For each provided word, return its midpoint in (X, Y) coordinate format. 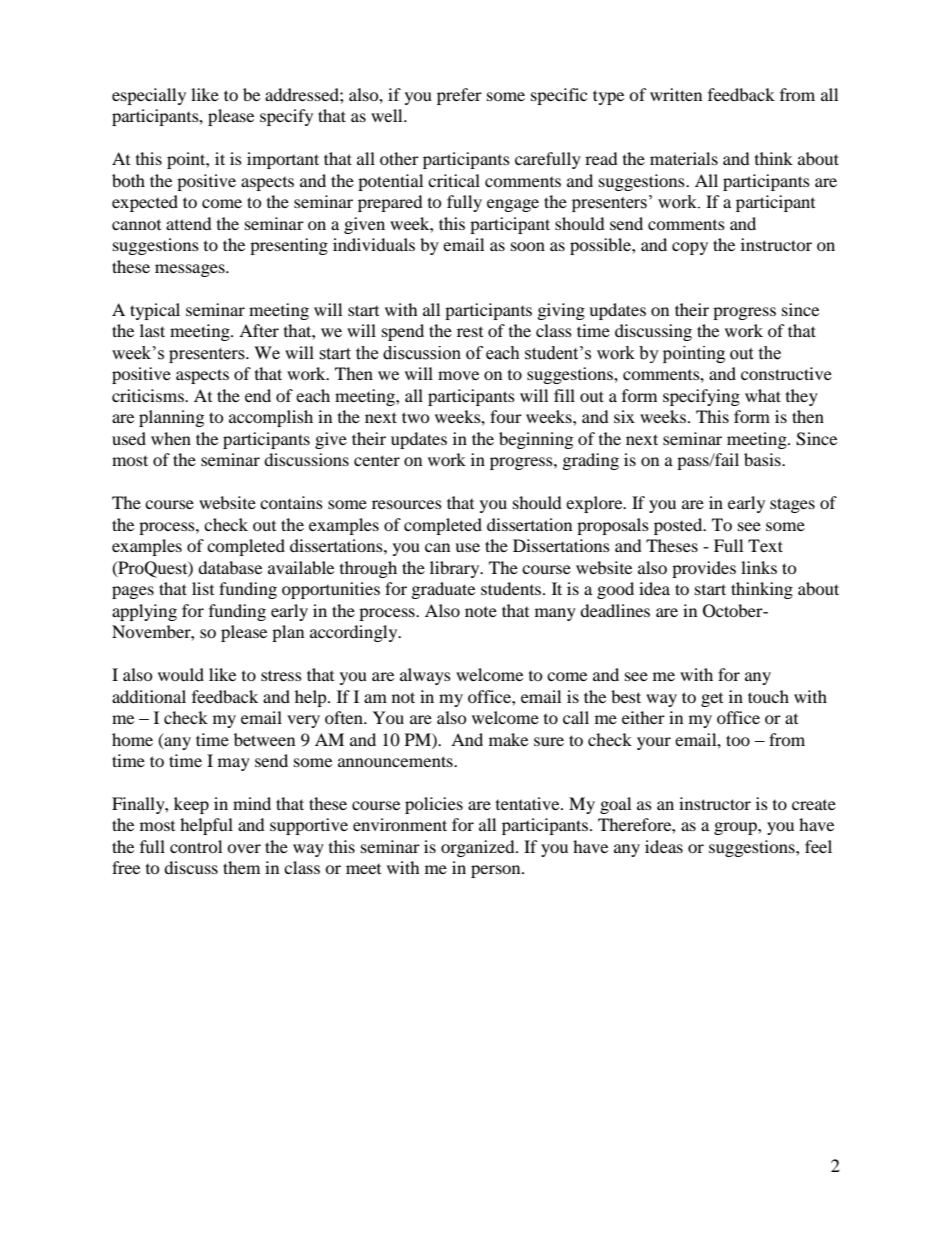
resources (407, 504)
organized (479, 848)
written (676, 94)
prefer (459, 96)
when (171, 438)
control (196, 846)
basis (763, 459)
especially (149, 96)
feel (818, 846)
